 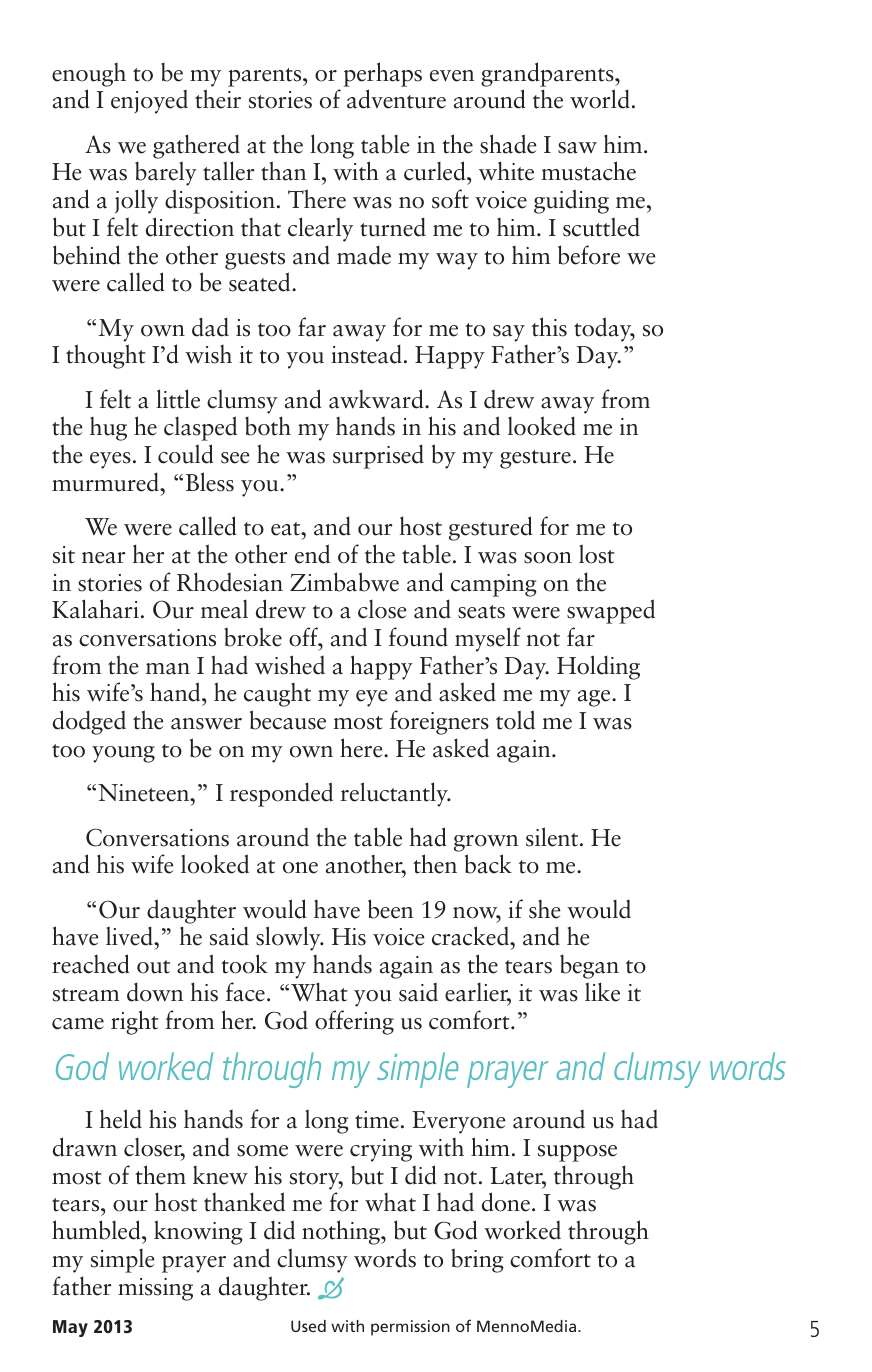 What do you see at coordinates (548, 558) in the screenshot?
I see `soon` at bounding box center [548, 558].
